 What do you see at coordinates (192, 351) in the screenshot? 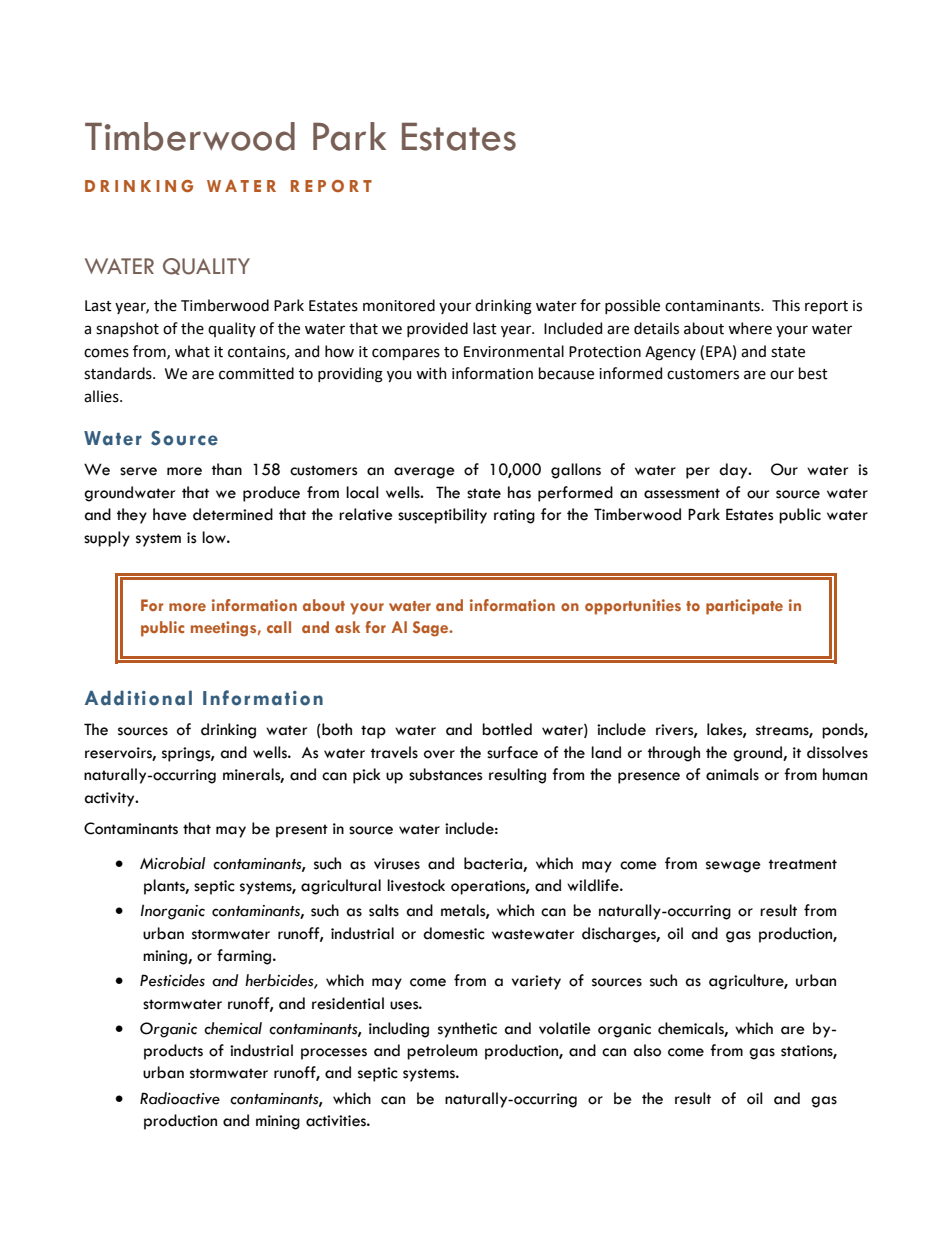
I see `what` at bounding box center [192, 351].
